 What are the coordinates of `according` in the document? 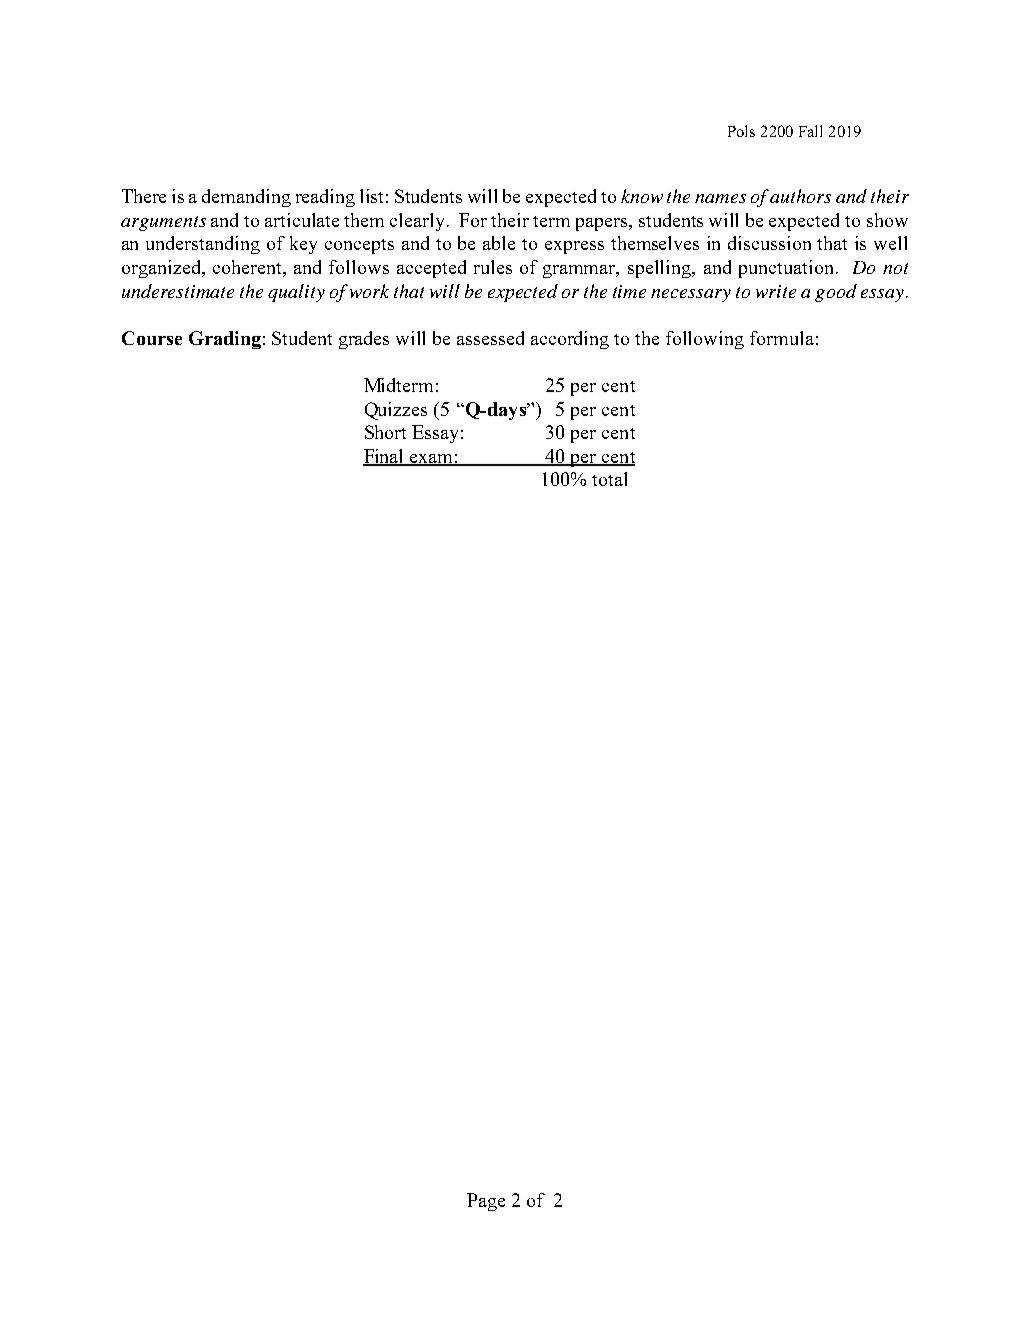 It's located at (570, 340).
